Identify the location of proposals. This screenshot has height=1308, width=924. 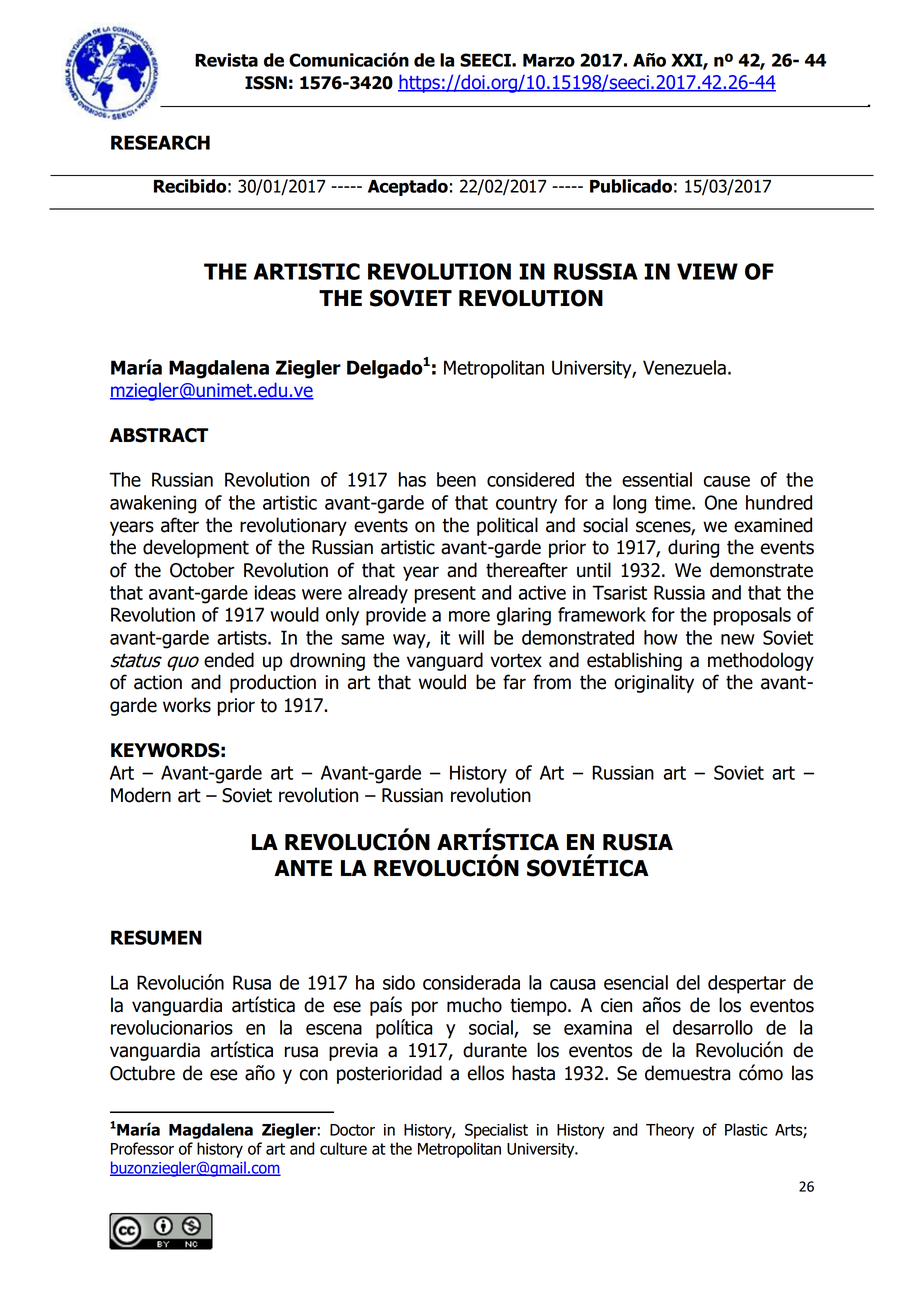
(752, 616).
